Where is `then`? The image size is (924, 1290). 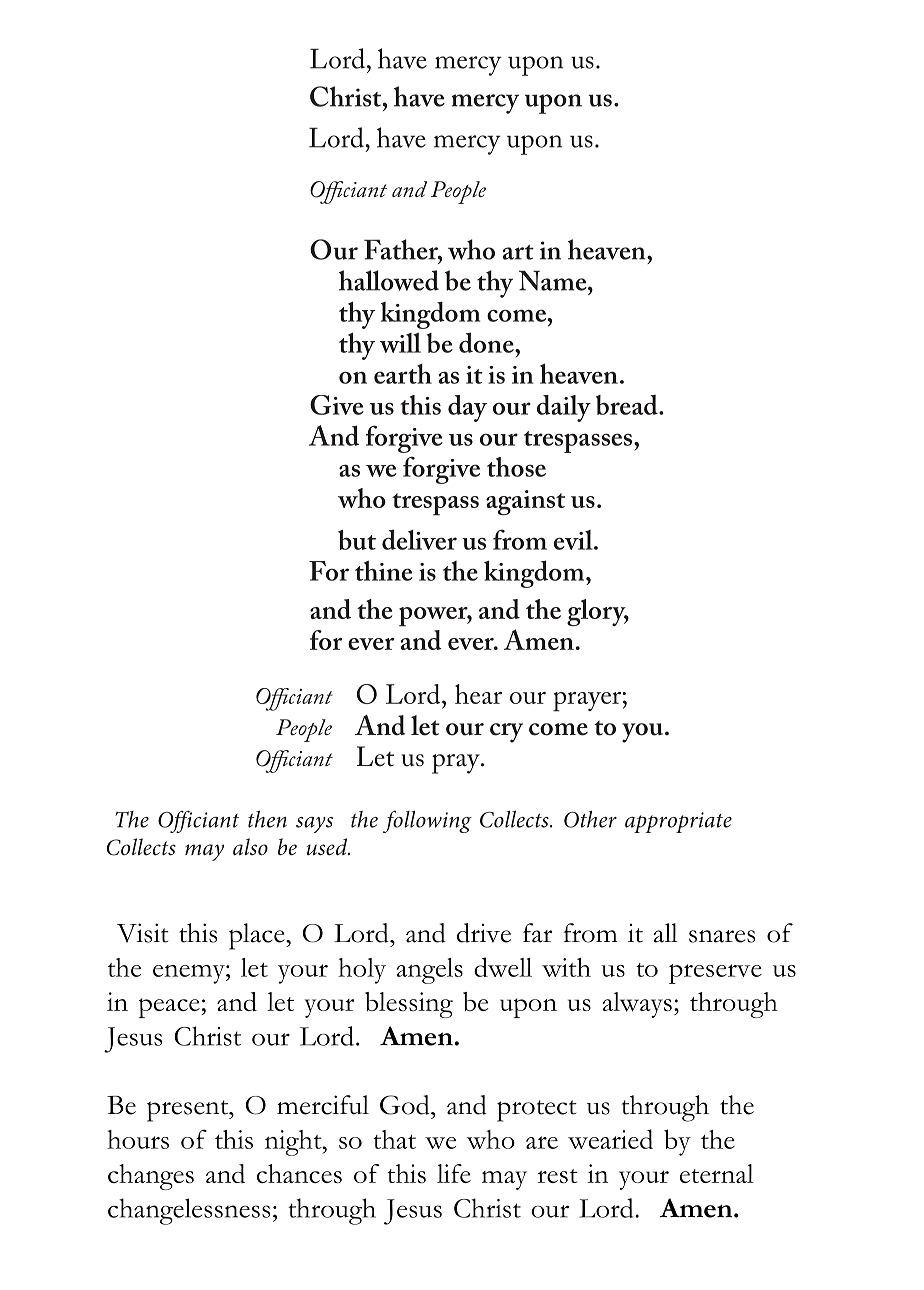 then is located at coordinates (267, 819).
